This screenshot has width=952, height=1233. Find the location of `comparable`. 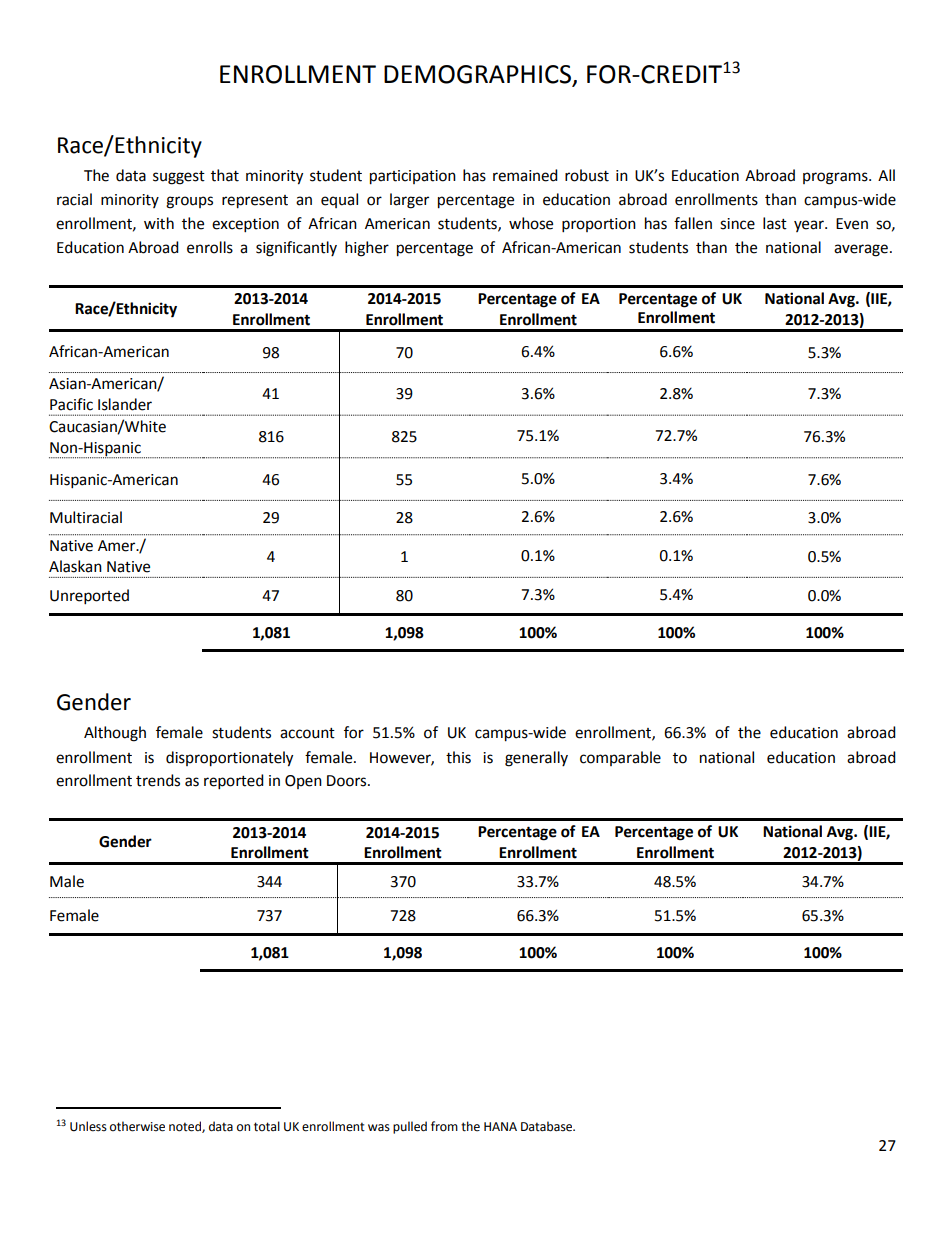

comparable is located at coordinates (620, 758).
